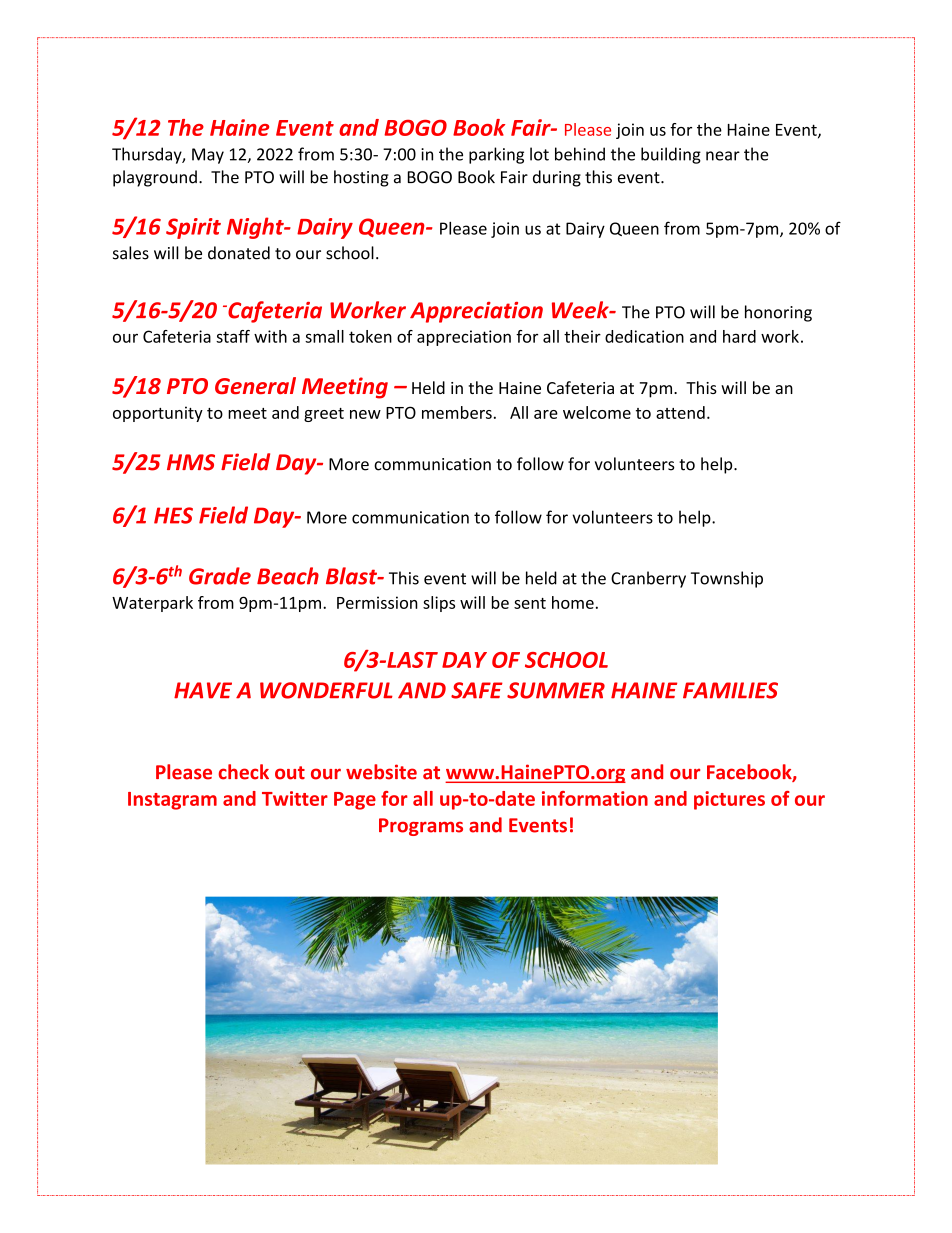  Describe the element at coordinates (496, 155) in the screenshot. I see `parking` at that location.
